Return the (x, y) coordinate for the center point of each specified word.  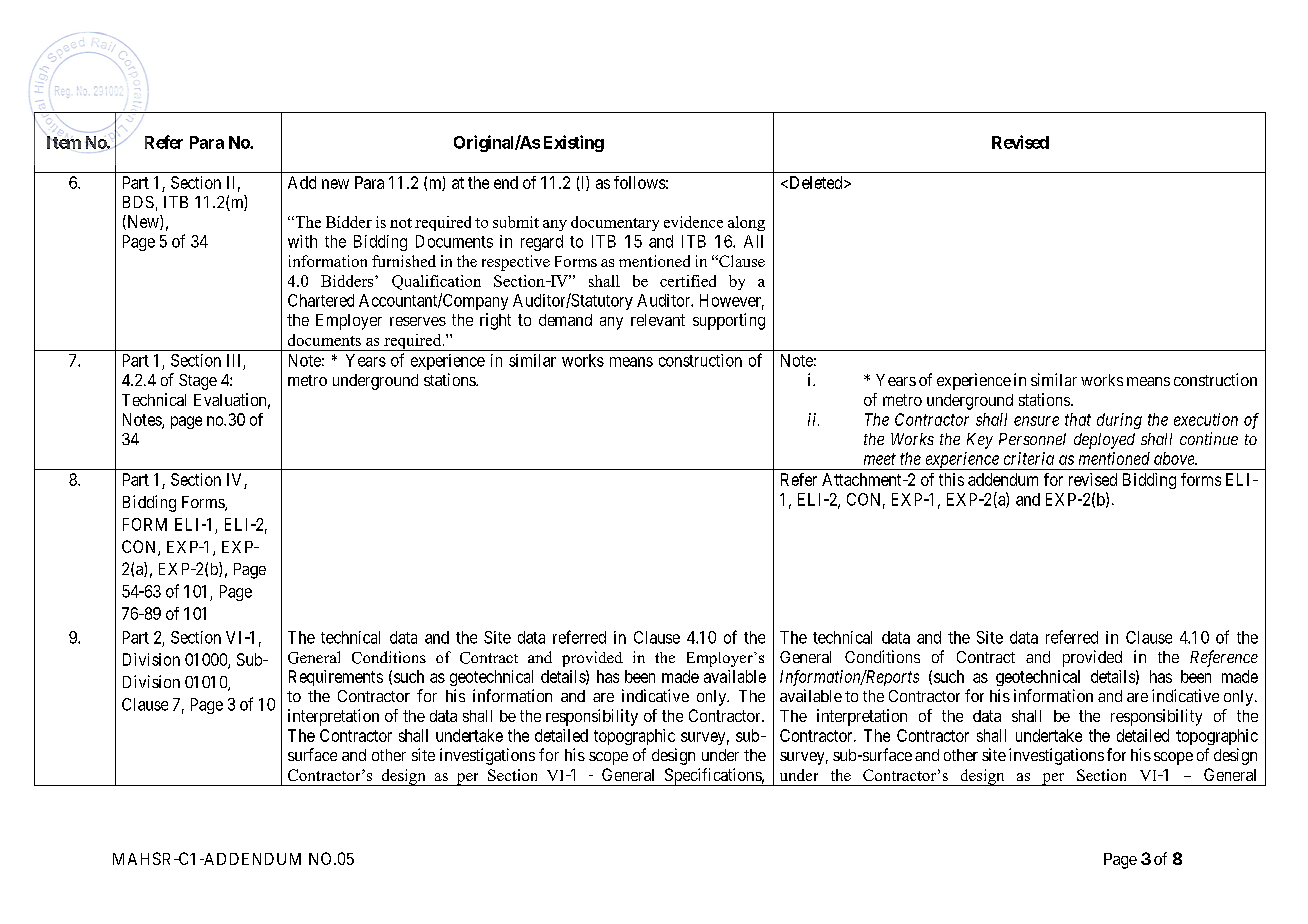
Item (64, 142)
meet (880, 459)
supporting (729, 321)
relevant (658, 320)
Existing (574, 143)
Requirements (336, 678)
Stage (198, 382)
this (951, 479)
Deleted (816, 182)
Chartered (321, 300)
